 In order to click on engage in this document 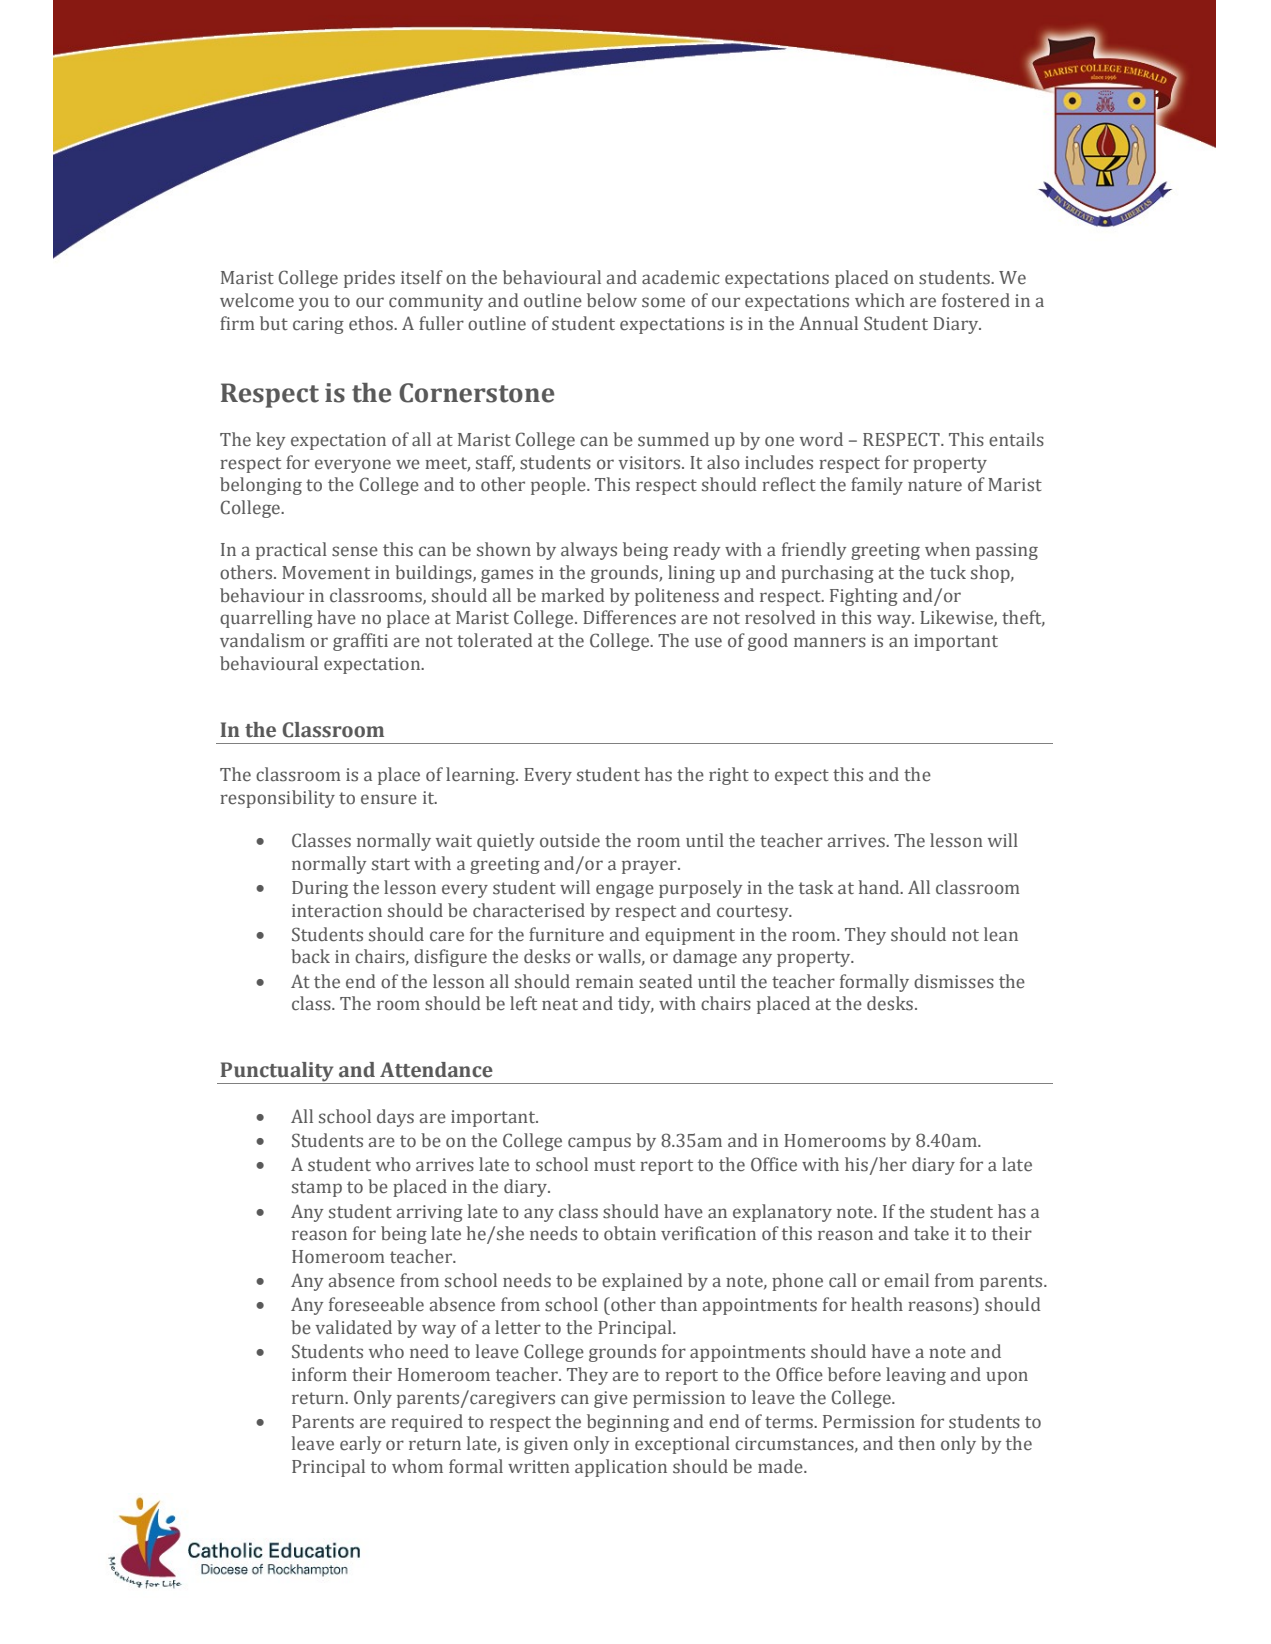, I will do `click(625, 891)`.
